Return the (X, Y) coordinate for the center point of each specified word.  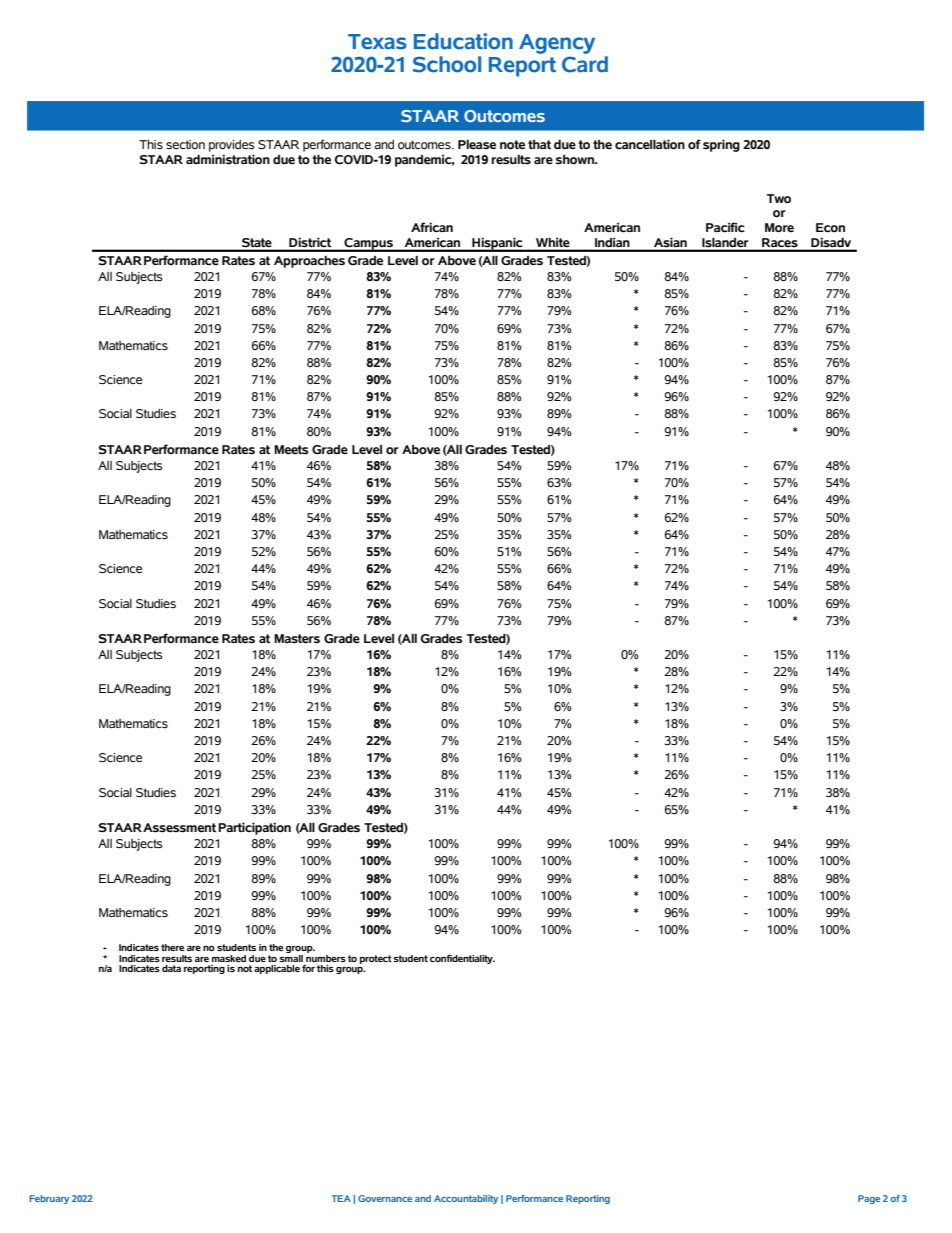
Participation (254, 828)
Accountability (466, 1199)
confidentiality (462, 959)
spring (721, 145)
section (185, 145)
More (779, 228)
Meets (291, 450)
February (49, 1199)
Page (869, 1199)
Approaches (309, 262)
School (447, 64)
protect (376, 959)
